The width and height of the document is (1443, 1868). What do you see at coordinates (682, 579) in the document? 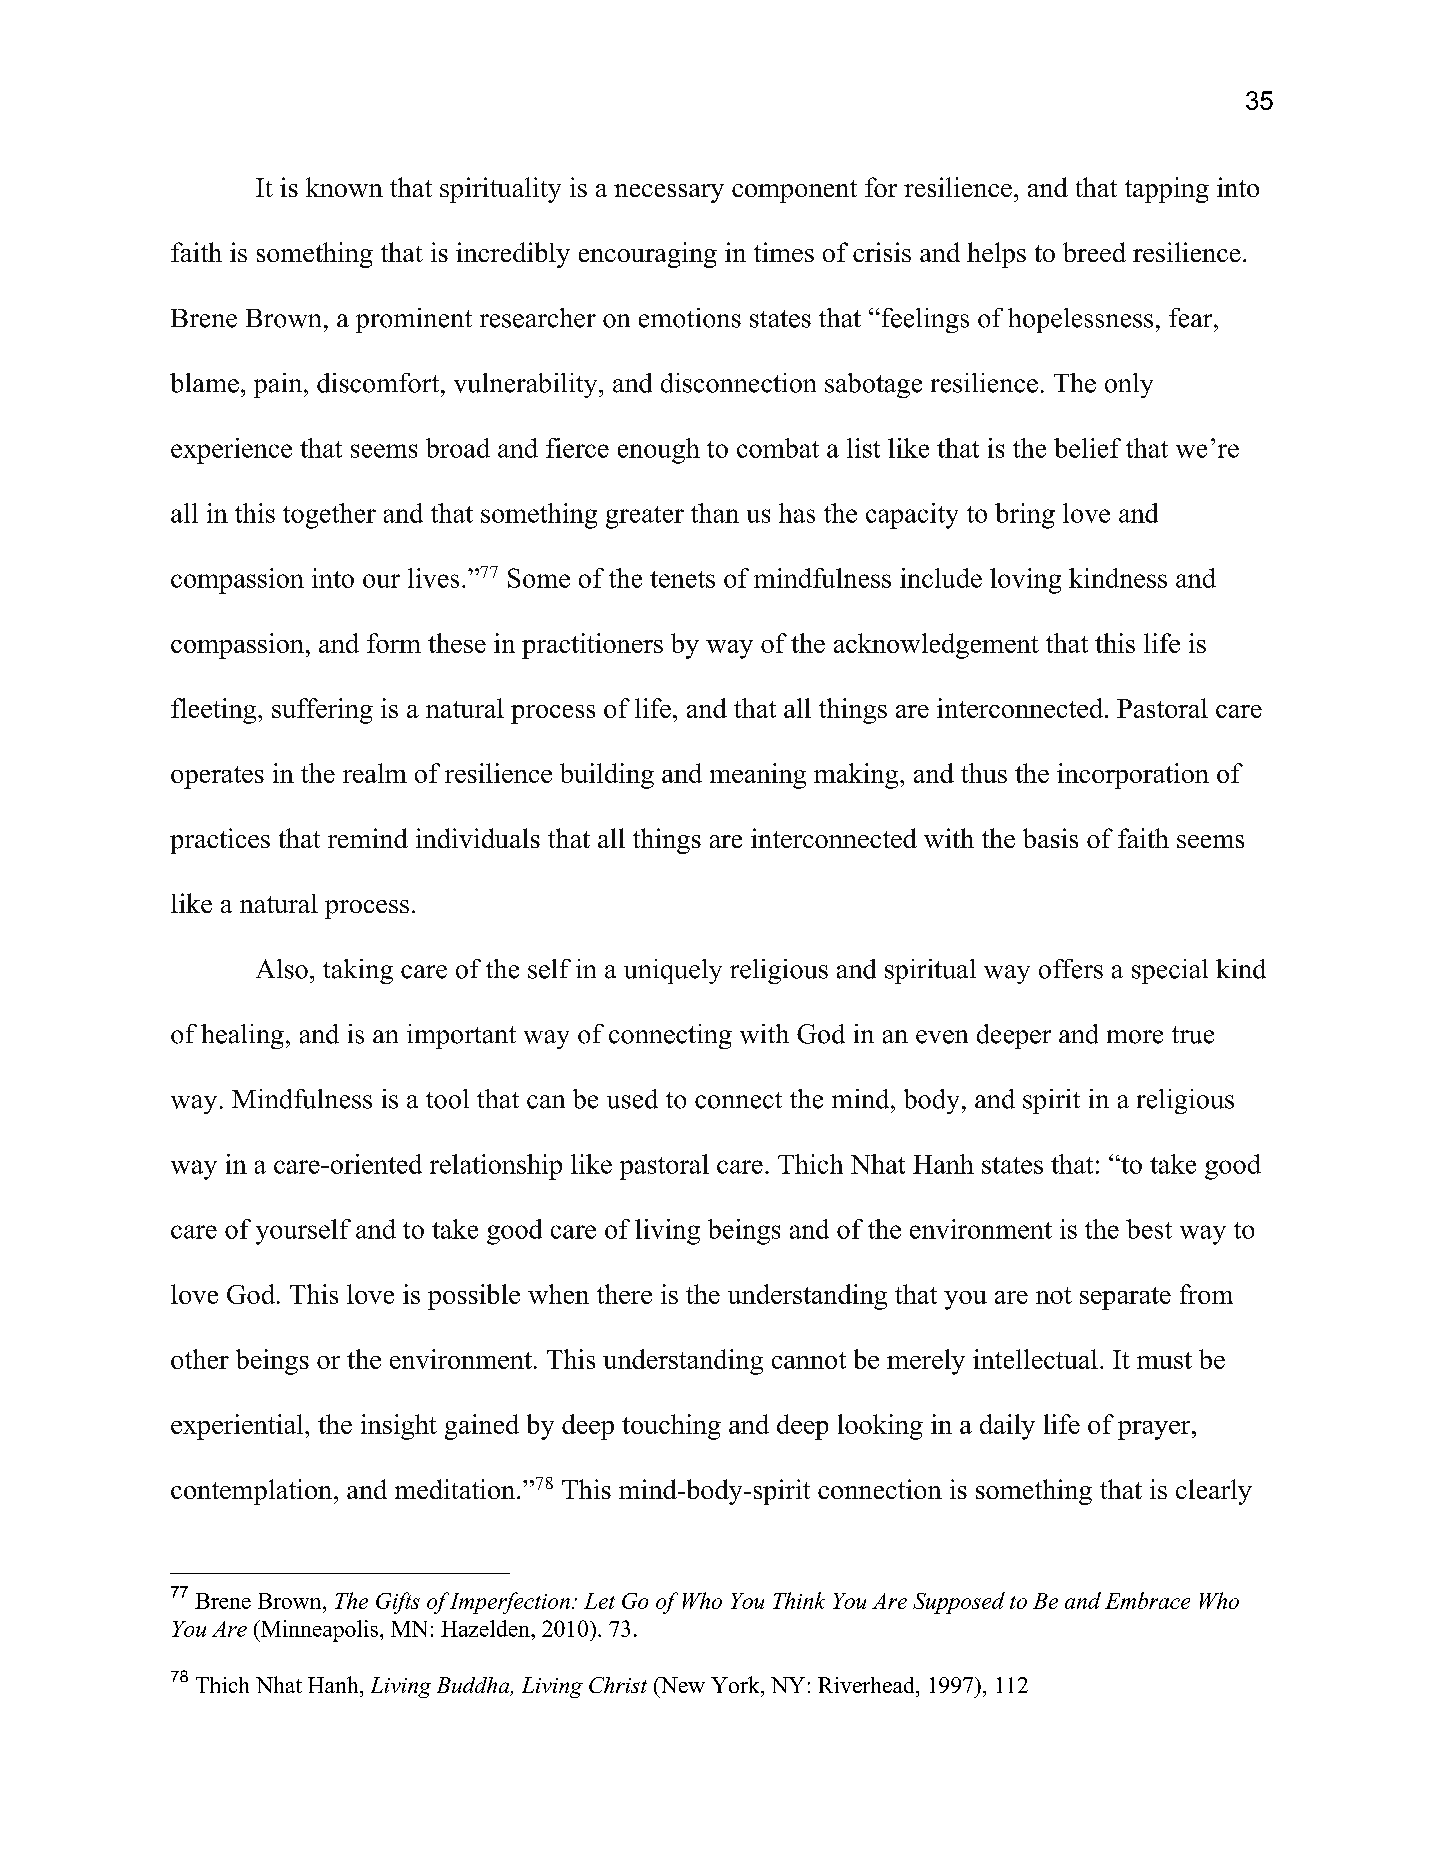
I see `tenets` at bounding box center [682, 579].
